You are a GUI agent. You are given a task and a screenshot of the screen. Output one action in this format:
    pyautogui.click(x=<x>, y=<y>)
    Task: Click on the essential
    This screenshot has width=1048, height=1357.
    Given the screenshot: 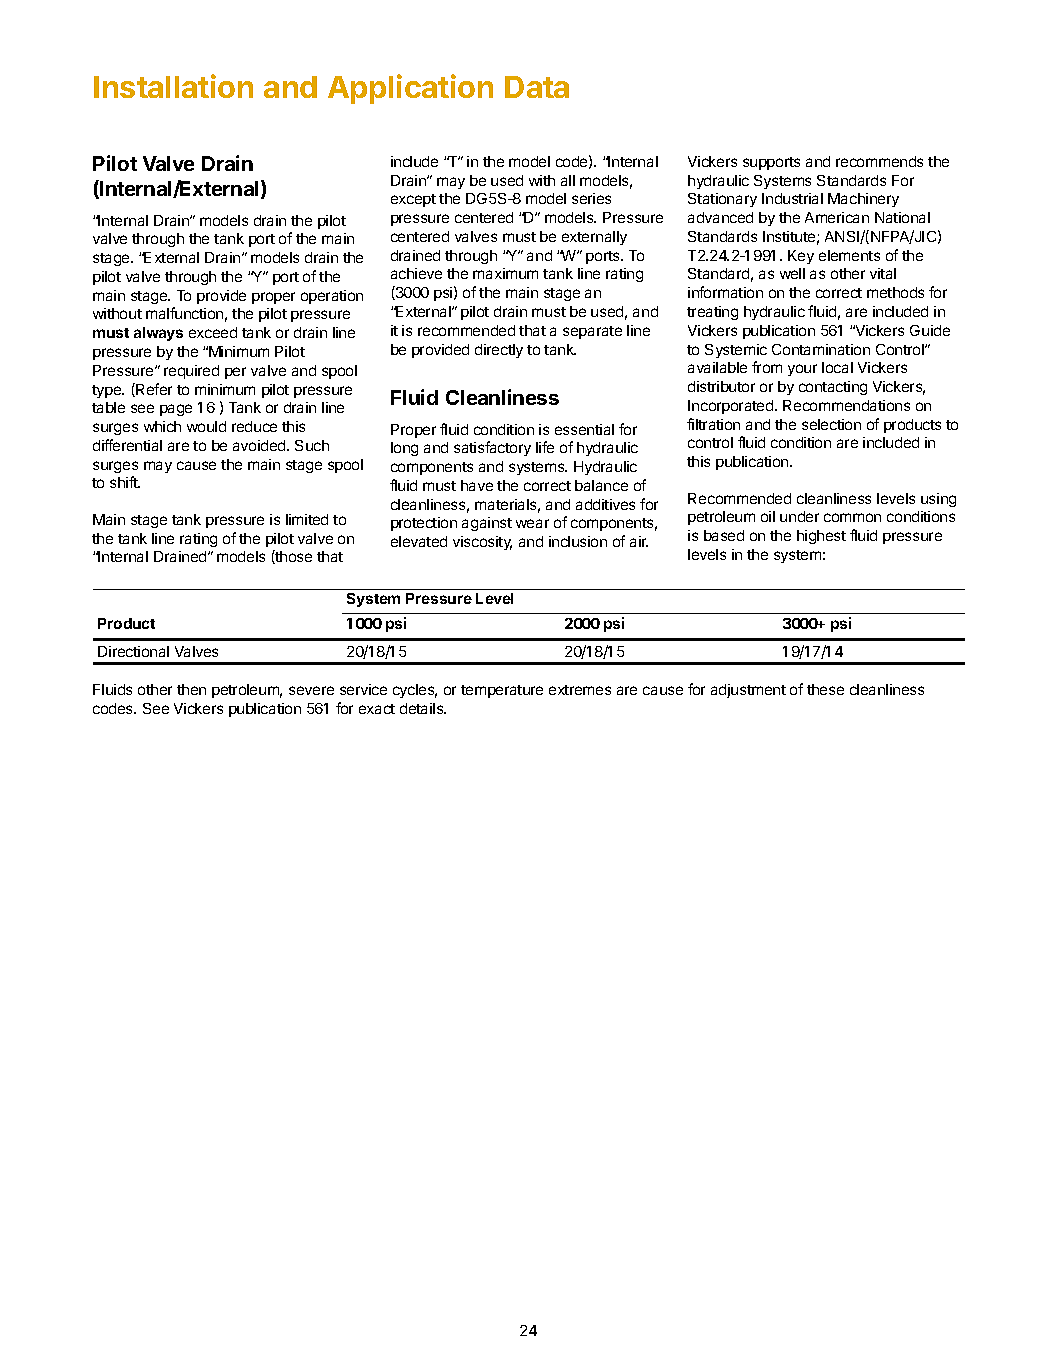 What is the action you would take?
    pyautogui.click(x=584, y=429)
